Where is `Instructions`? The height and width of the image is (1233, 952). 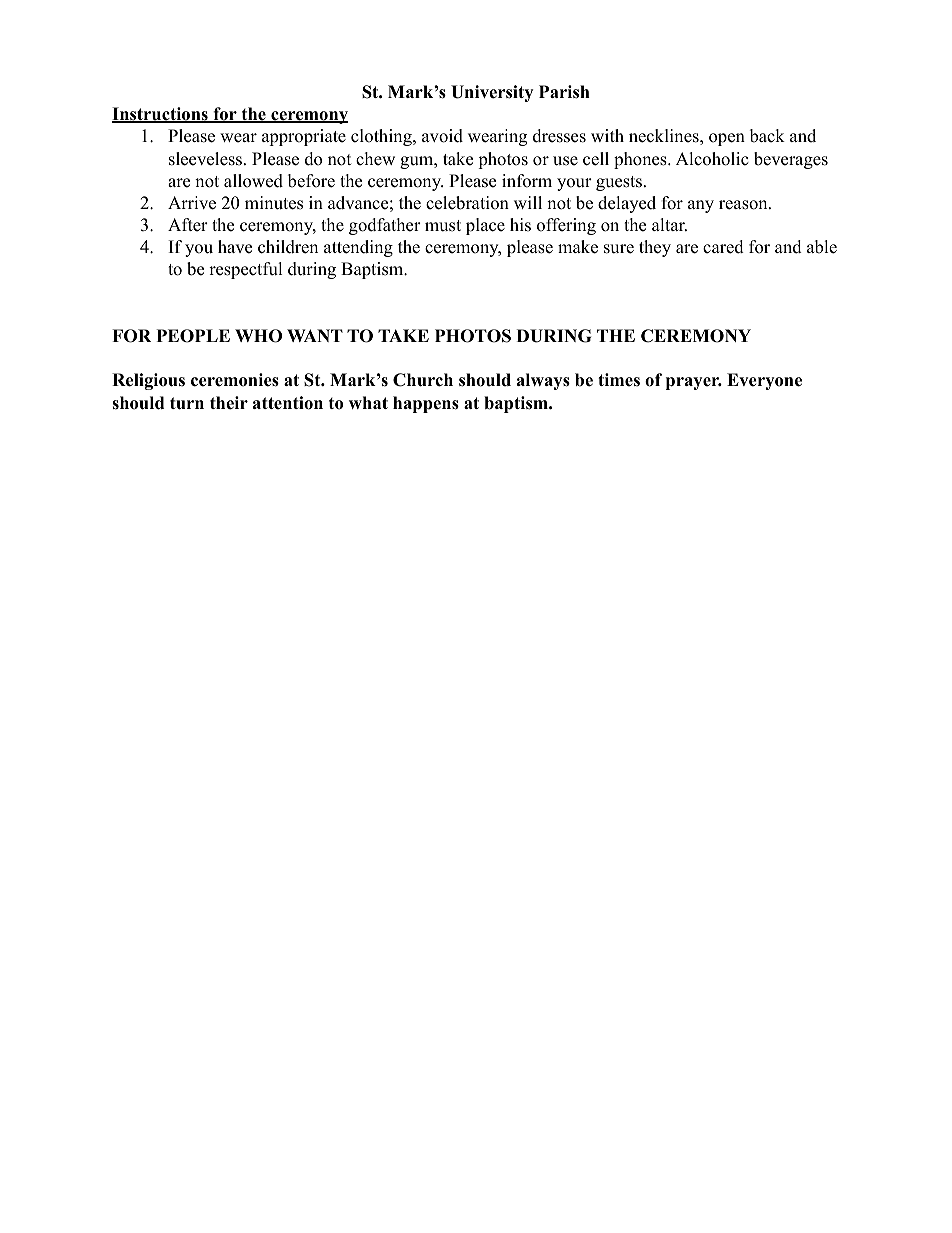 Instructions is located at coordinates (161, 115).
